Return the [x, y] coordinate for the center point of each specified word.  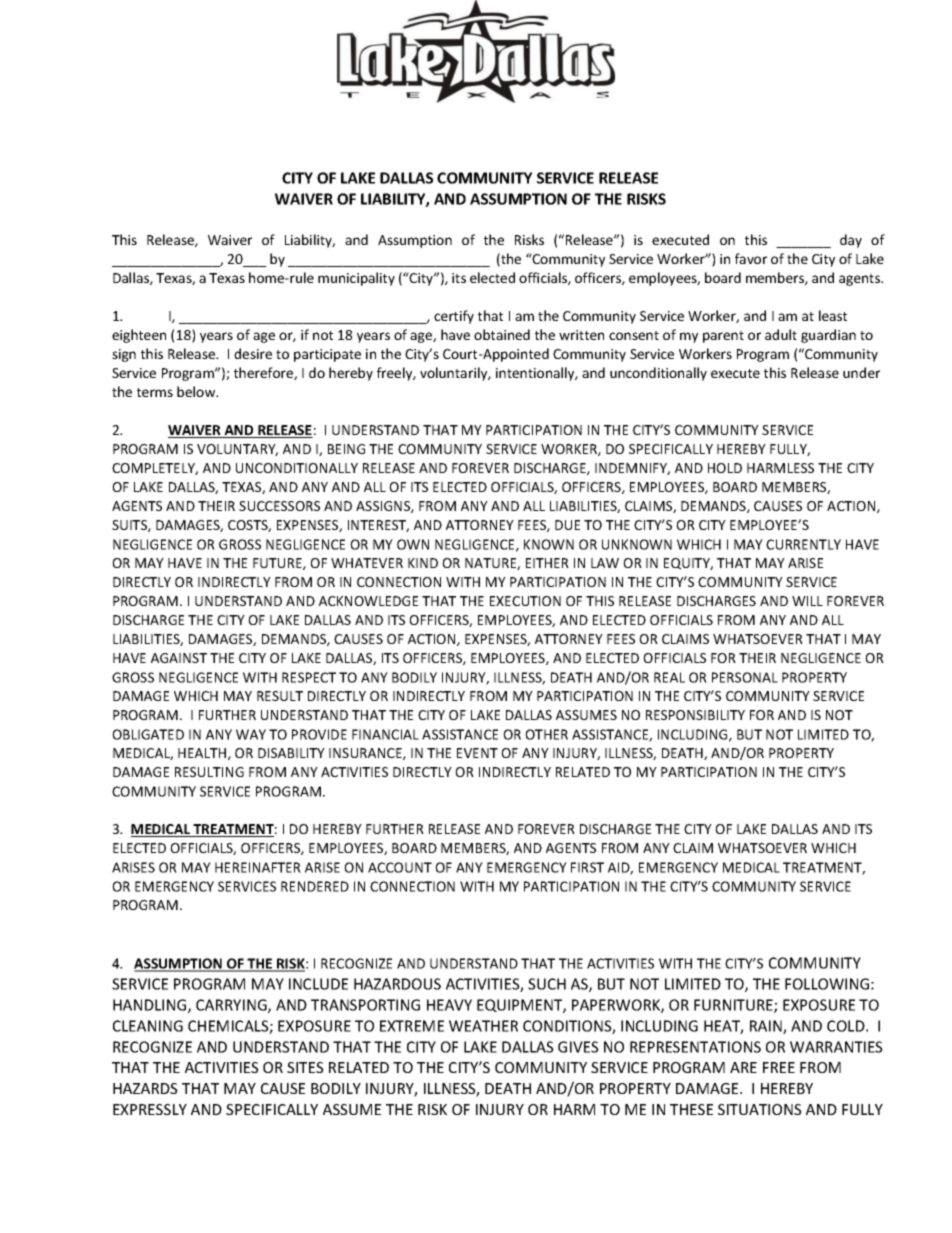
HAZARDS [145, 1088]
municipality [356, 279]
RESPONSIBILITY [695, 715]
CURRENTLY [803, 544]
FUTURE [278, 564]
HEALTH [203, 754]
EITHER [547, 563]
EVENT [477, 753]
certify [454, 317]
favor [751, 258]
